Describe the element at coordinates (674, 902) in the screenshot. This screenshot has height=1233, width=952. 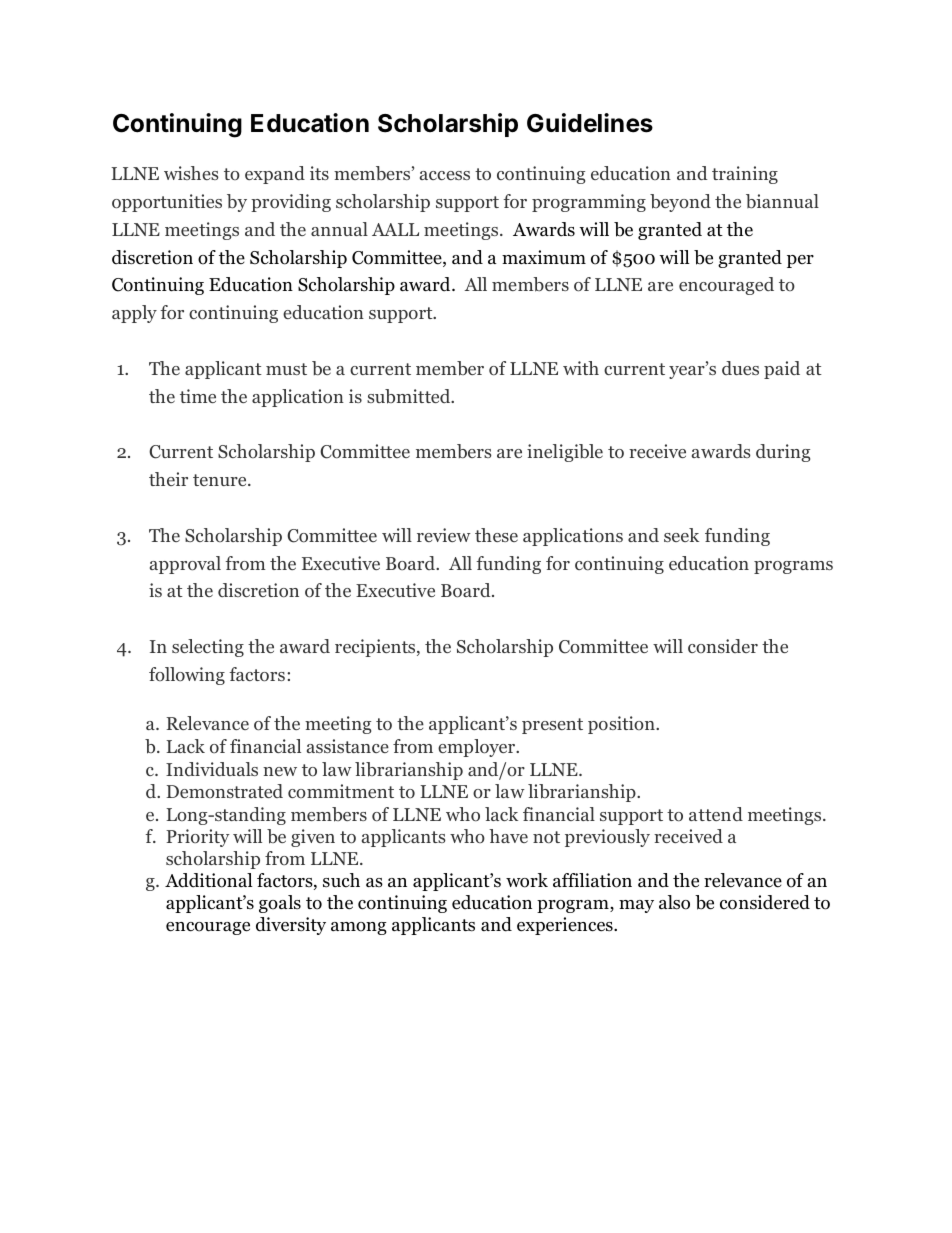
I see `also` at that location.
